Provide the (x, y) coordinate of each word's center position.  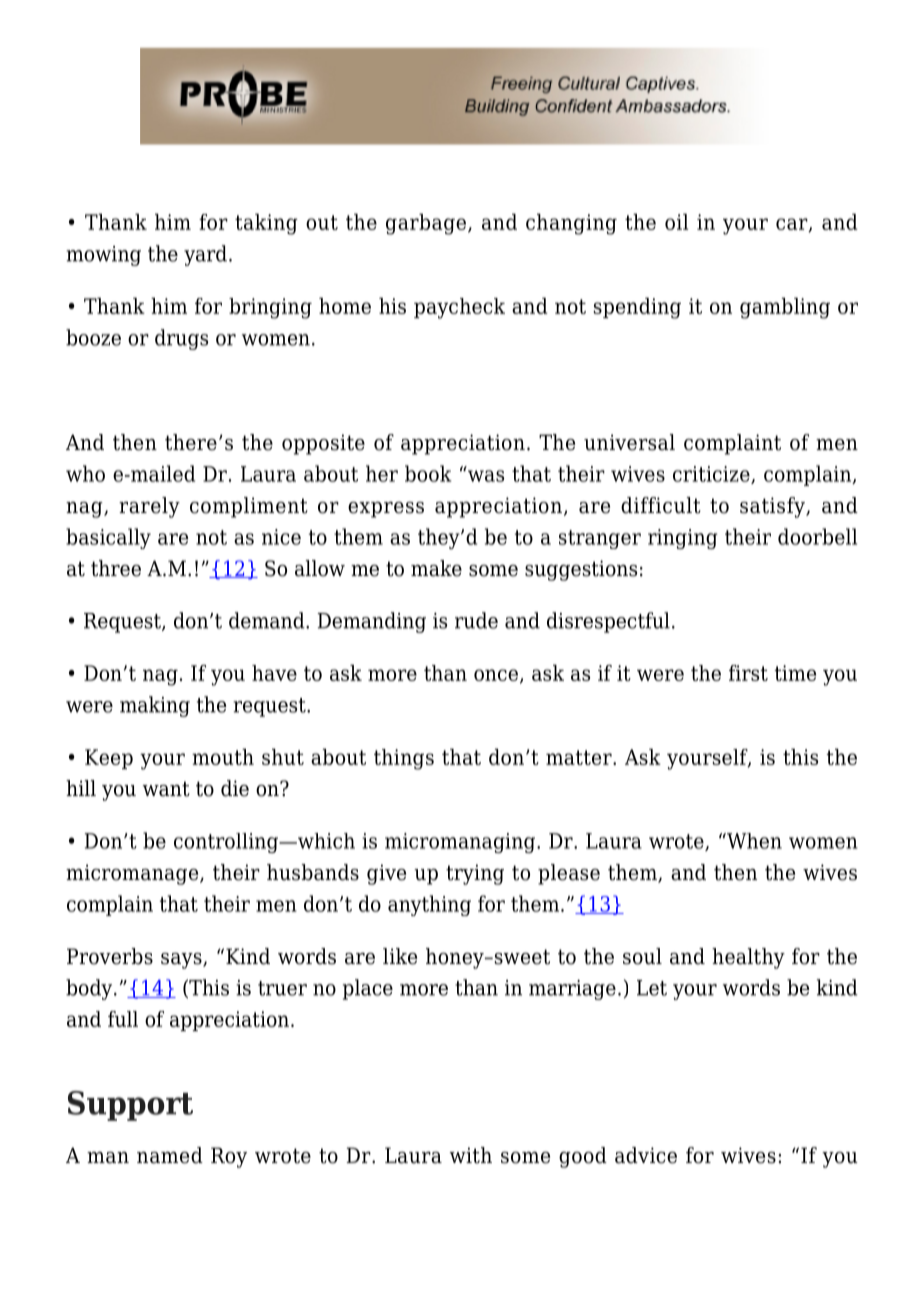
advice (646, 1155)
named (170, 1155)
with (471, 1155)
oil (676, 222)
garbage (426, 224)
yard (205, 255)
